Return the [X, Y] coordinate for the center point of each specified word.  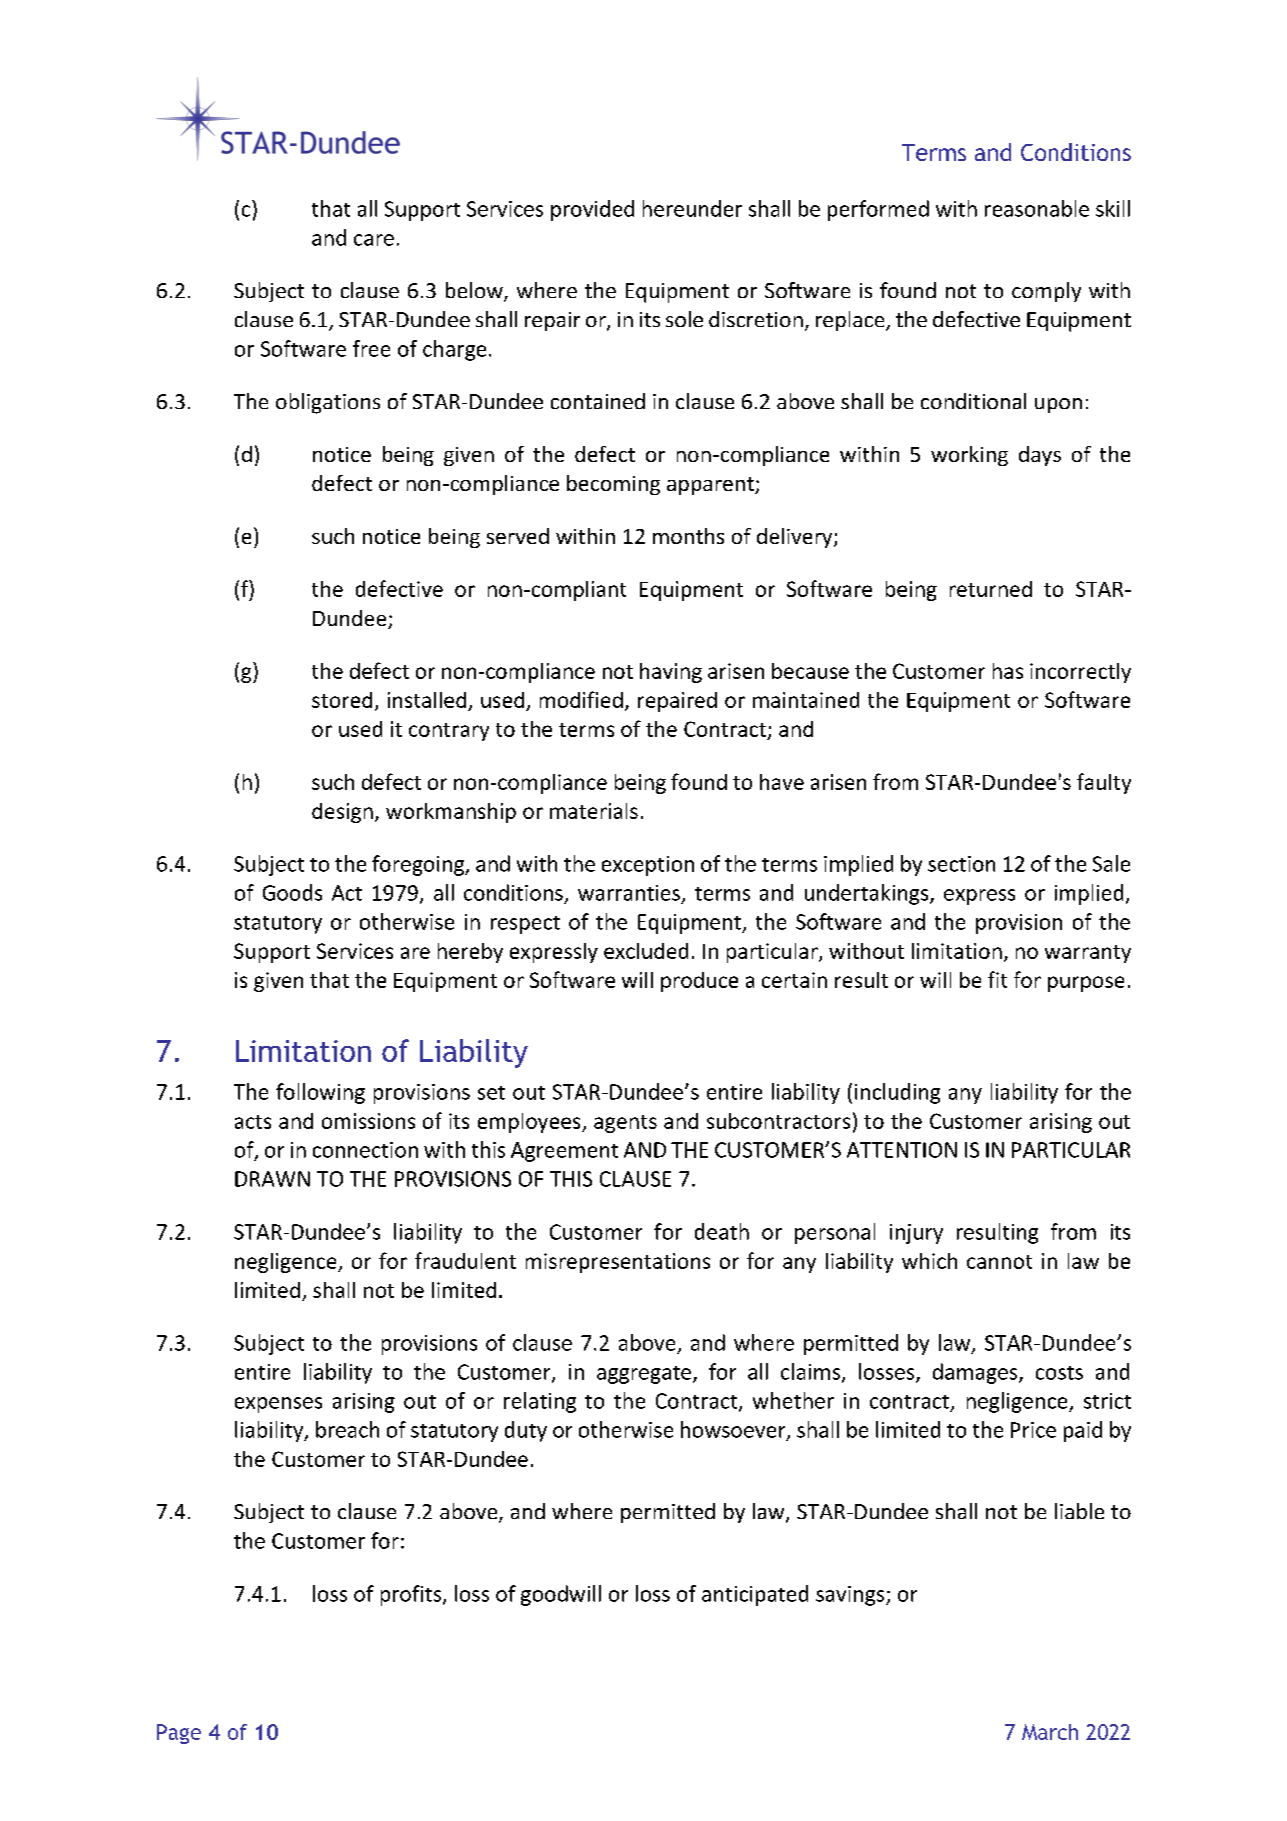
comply [1046, 292]
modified [581, 699]
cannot [999, 1262]
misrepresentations [618, 1263]
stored [342, 700]
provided [592, 210]
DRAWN [272, 1179]
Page [179, 1734]
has [1008, 671]
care [374, 240]
